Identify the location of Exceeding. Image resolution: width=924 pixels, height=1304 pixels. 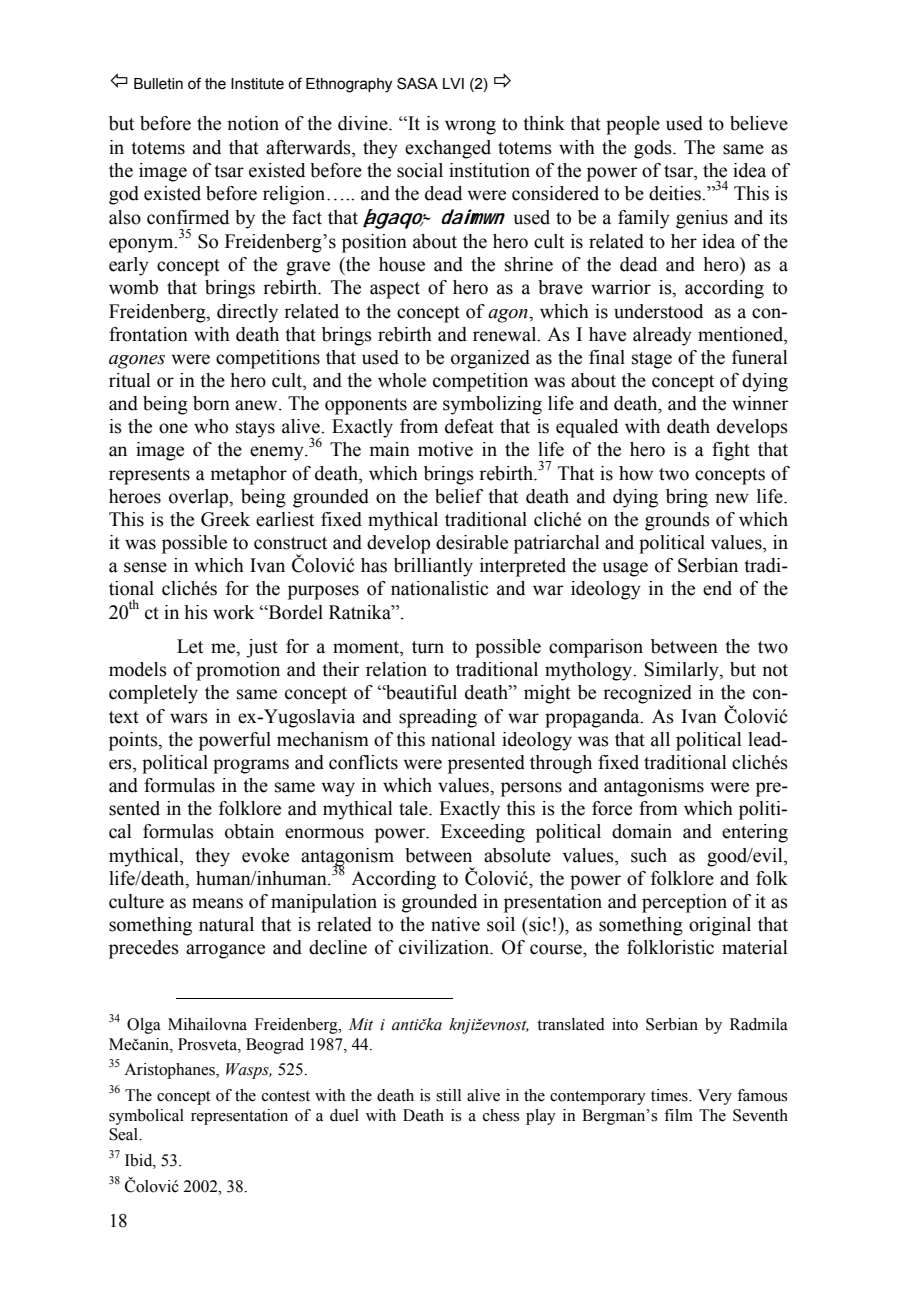
(483, 833).
